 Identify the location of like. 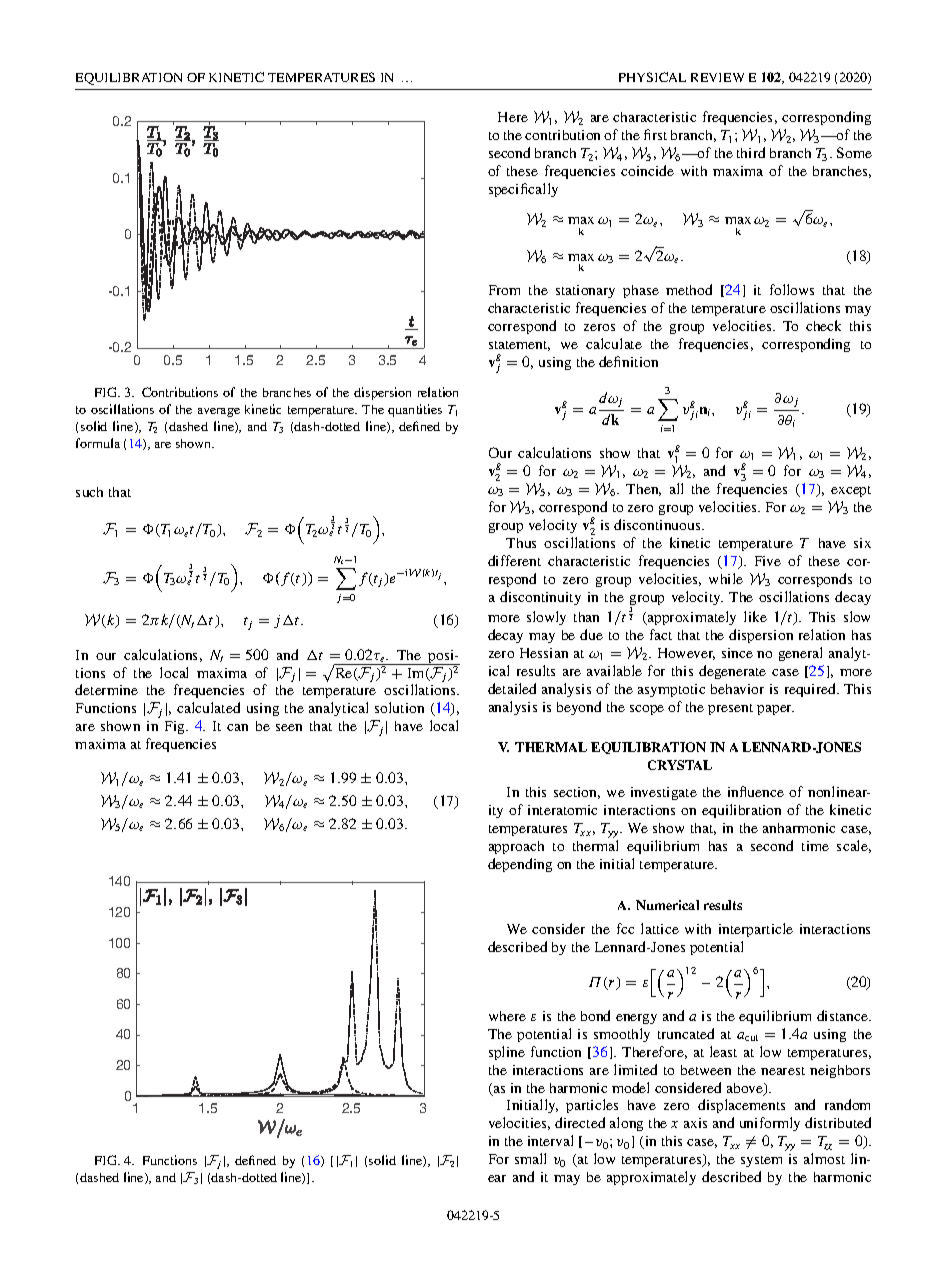
(755, 616).
